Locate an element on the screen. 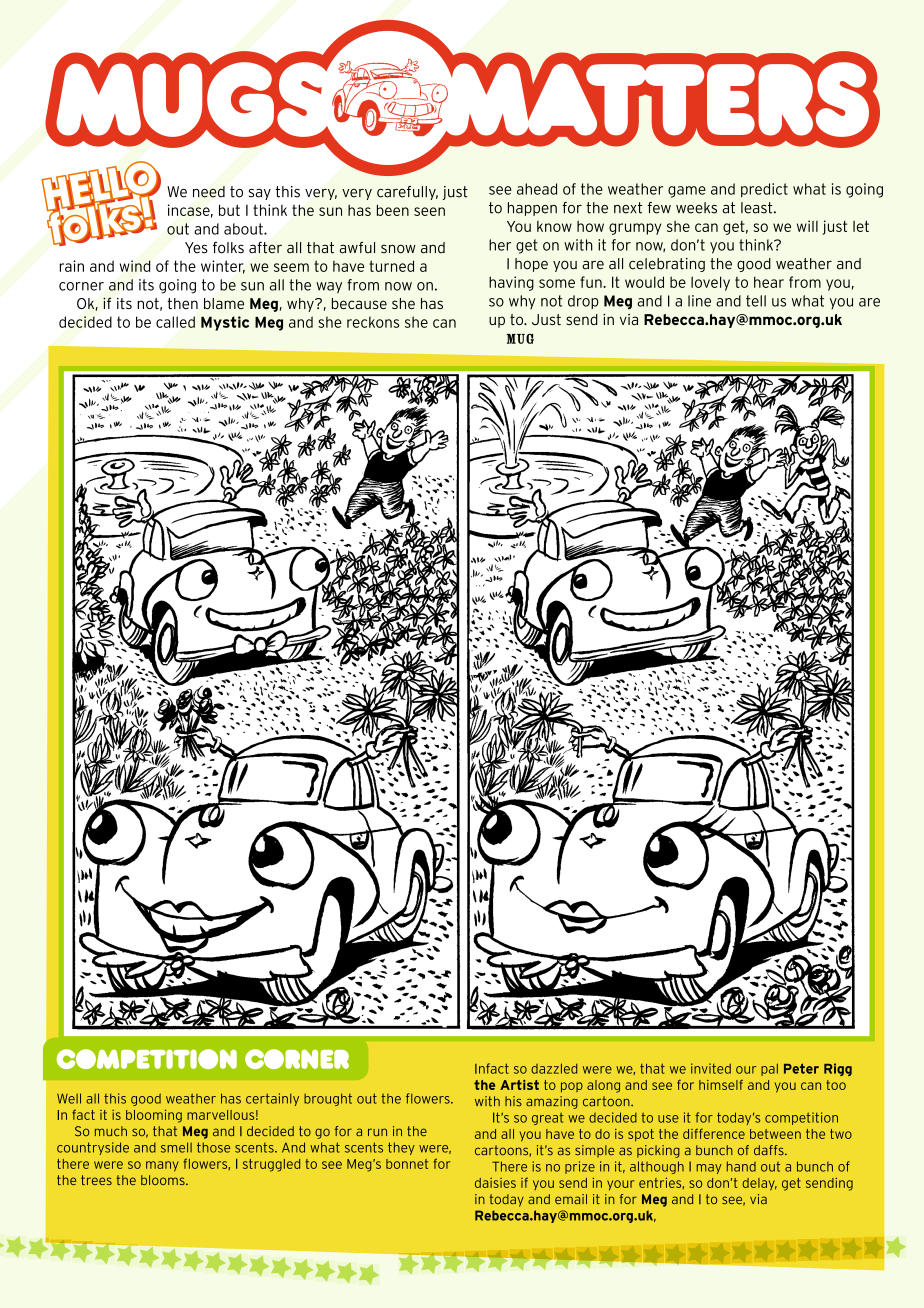  Well is located at coordinates (69, 1098).
